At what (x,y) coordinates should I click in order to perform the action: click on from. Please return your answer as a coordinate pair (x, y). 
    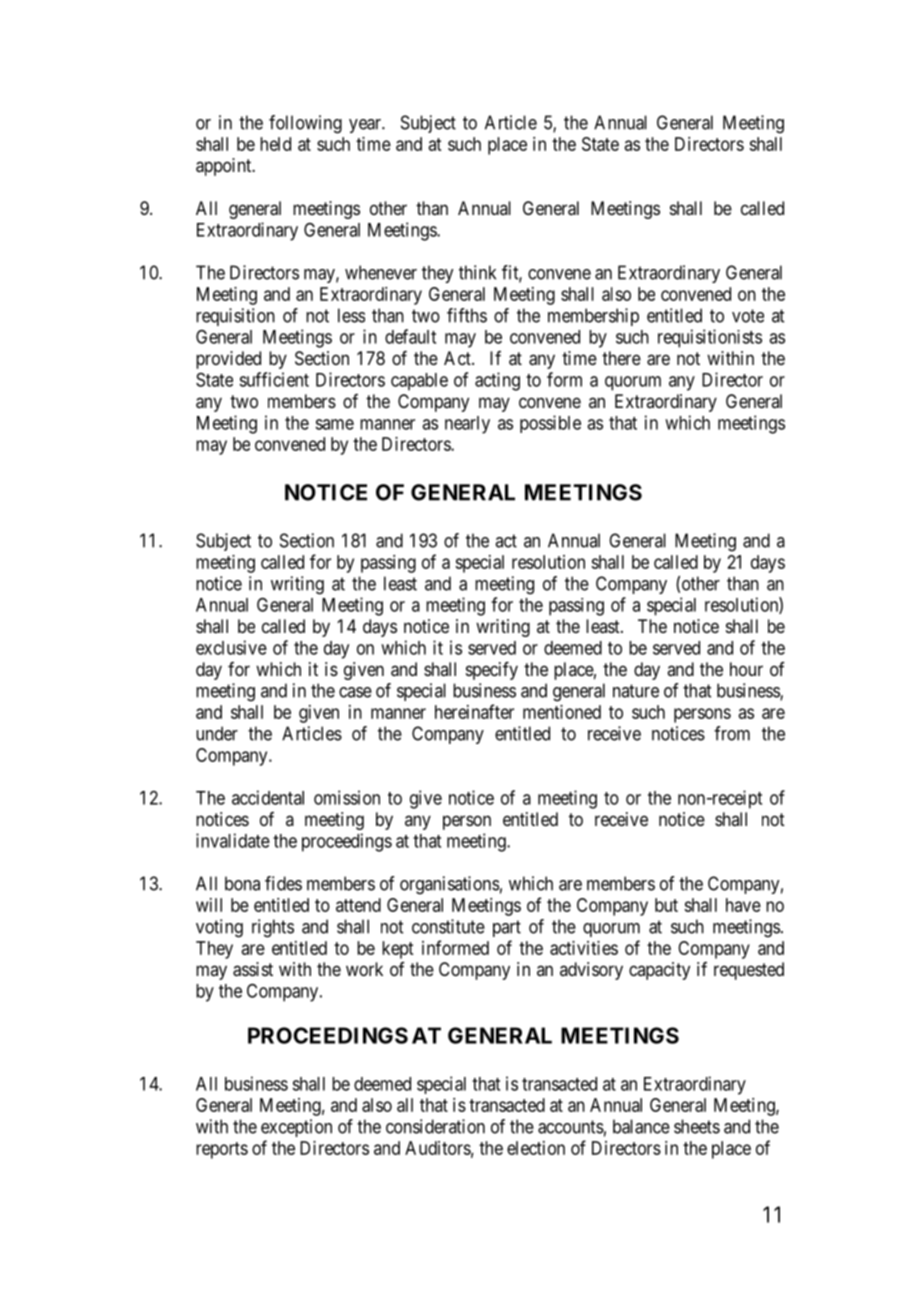
    Looking at the image, I should click on (732, 733).
